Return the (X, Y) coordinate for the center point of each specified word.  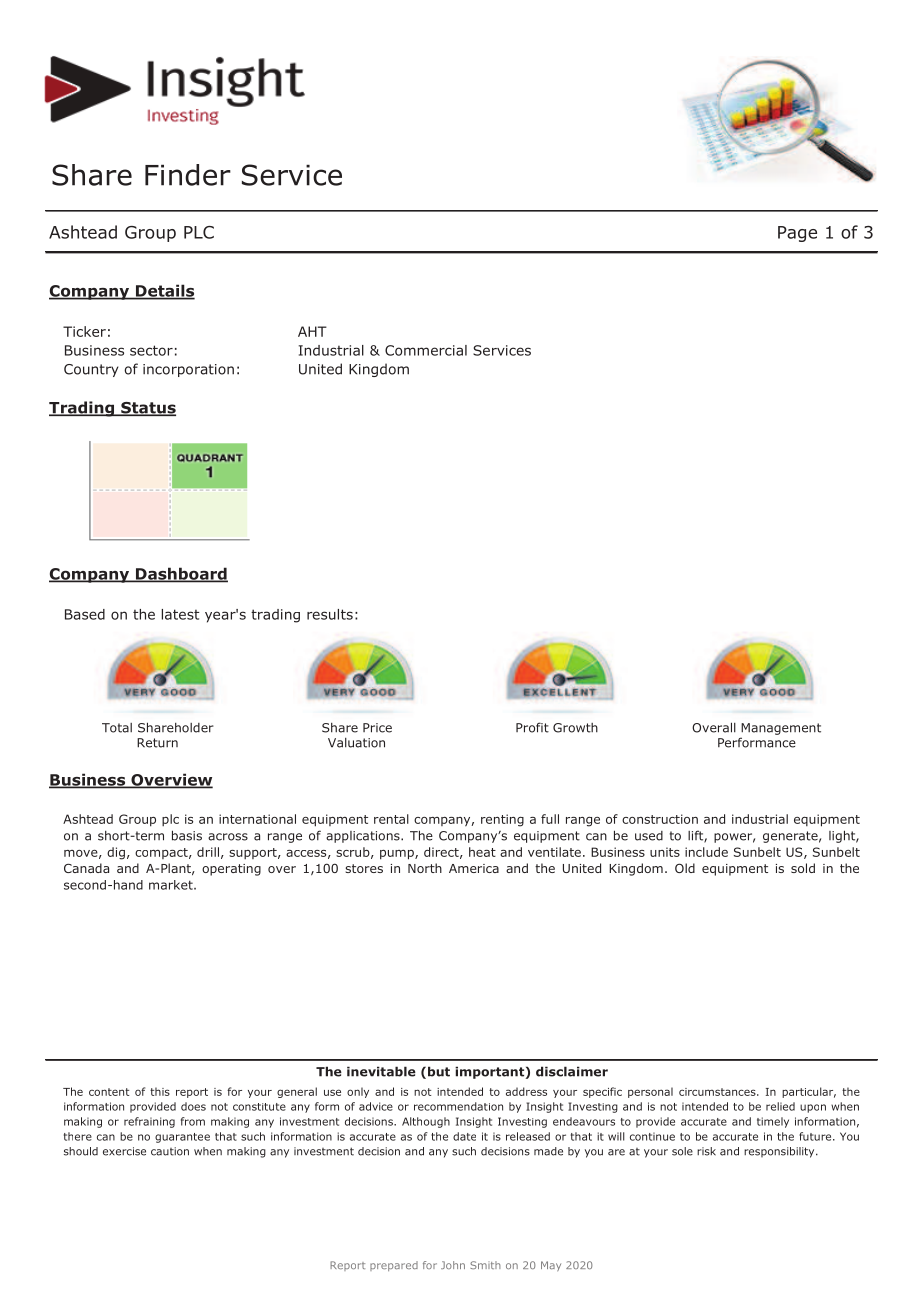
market (172, 885)
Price (377, 728)
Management (781, 729)
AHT (312, 331)
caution (170, 1151)
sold (803, 868)
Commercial (426, 350)
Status (147, 409)
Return (157, 743)
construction (660, 819)
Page (797, 234)
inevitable (381, 1071)
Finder (188, 175)
